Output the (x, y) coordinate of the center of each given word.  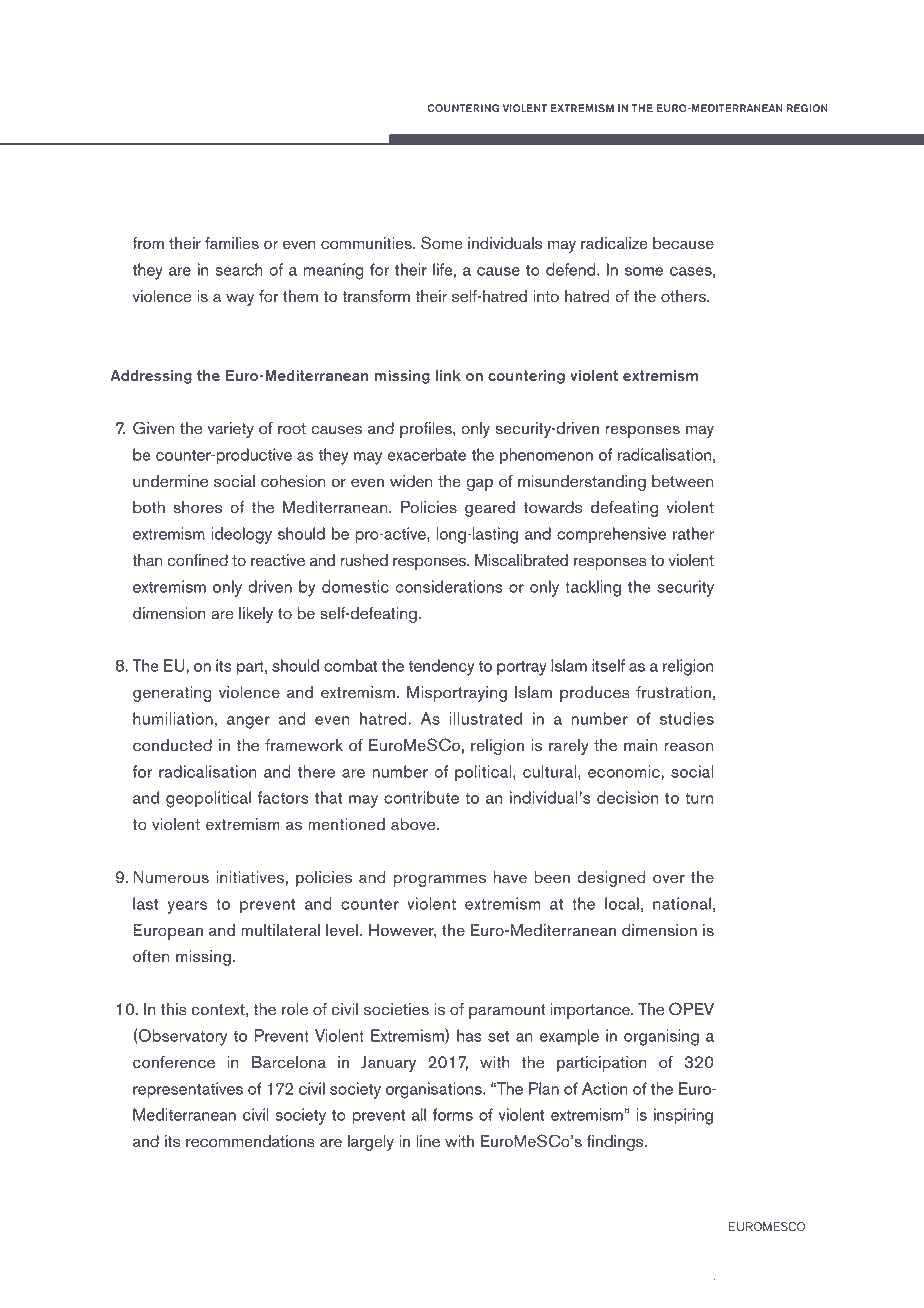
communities (367, 243)
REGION (807, 108)
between (682, 481)
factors (283, 797)
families (232, 243)
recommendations (250, 1141)
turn (699, 798)
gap (479, 484)
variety (231, 430)
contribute (421, 797)
